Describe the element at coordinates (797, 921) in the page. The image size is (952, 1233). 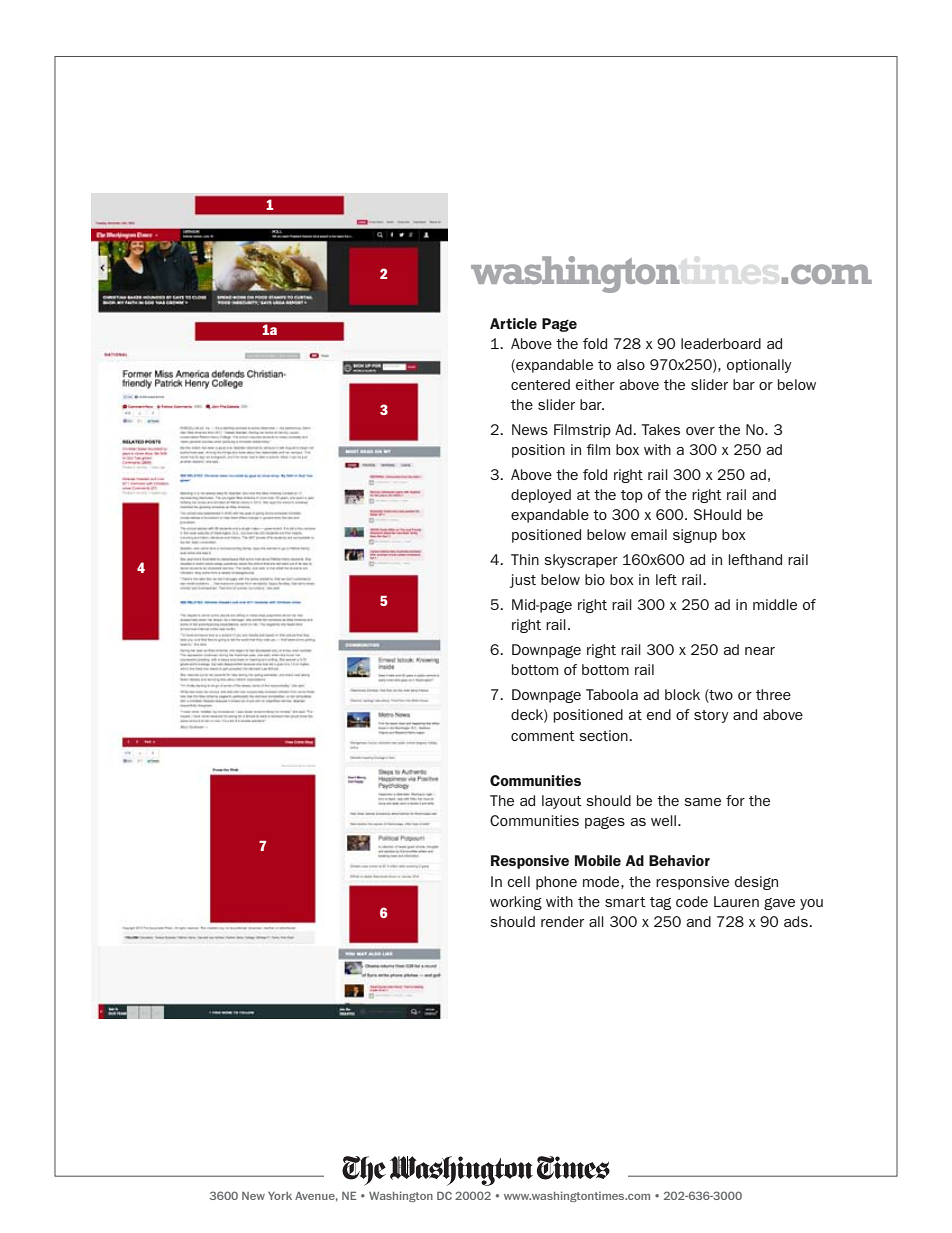
I see `ads` at that location.
